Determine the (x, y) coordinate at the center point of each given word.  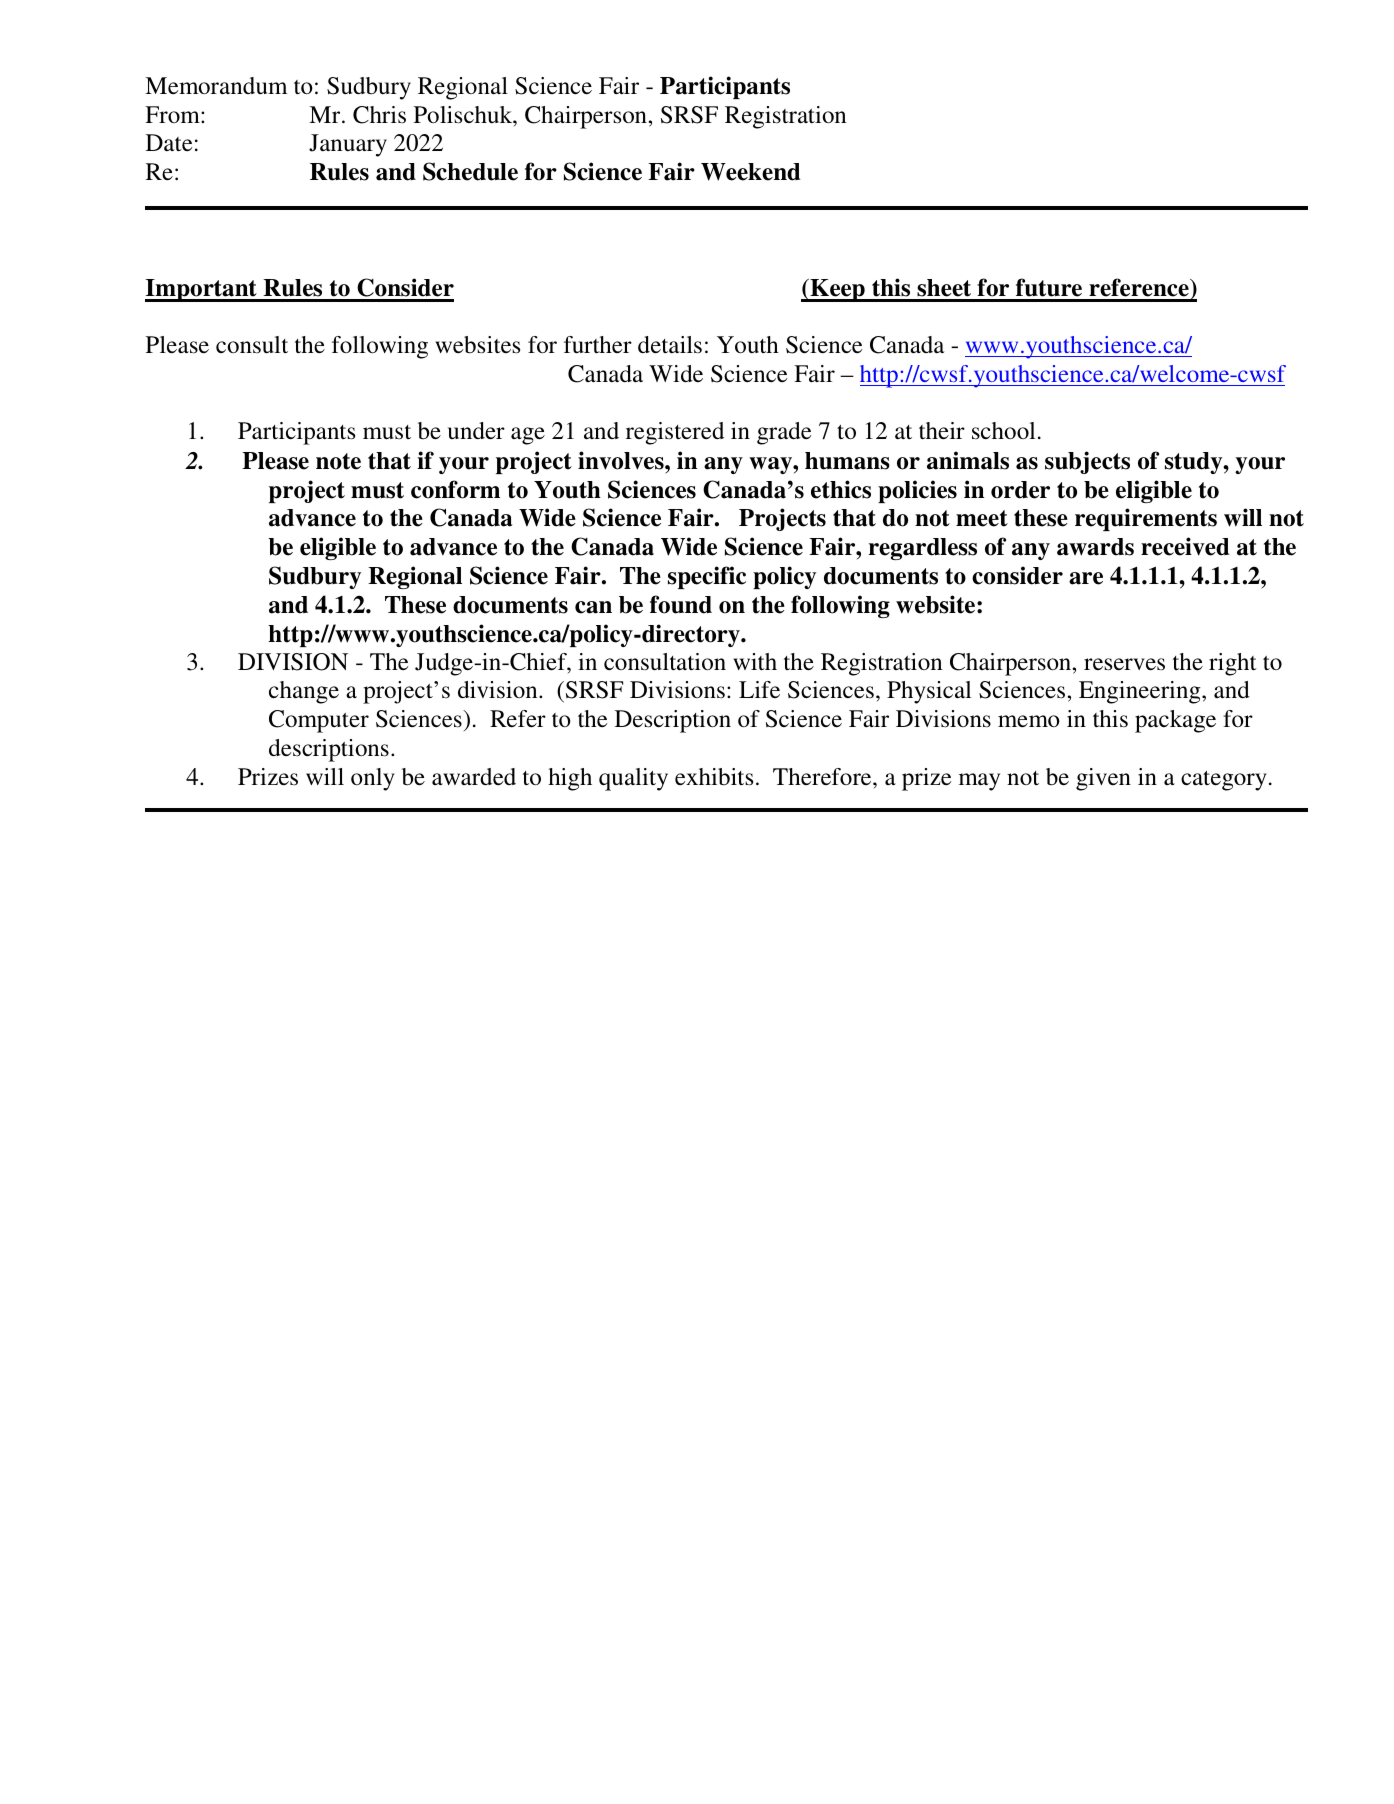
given (1103, 779)
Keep (837, 290)
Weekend (751, 172)
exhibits (714, 777)
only (373, 779)
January (348, 145)
